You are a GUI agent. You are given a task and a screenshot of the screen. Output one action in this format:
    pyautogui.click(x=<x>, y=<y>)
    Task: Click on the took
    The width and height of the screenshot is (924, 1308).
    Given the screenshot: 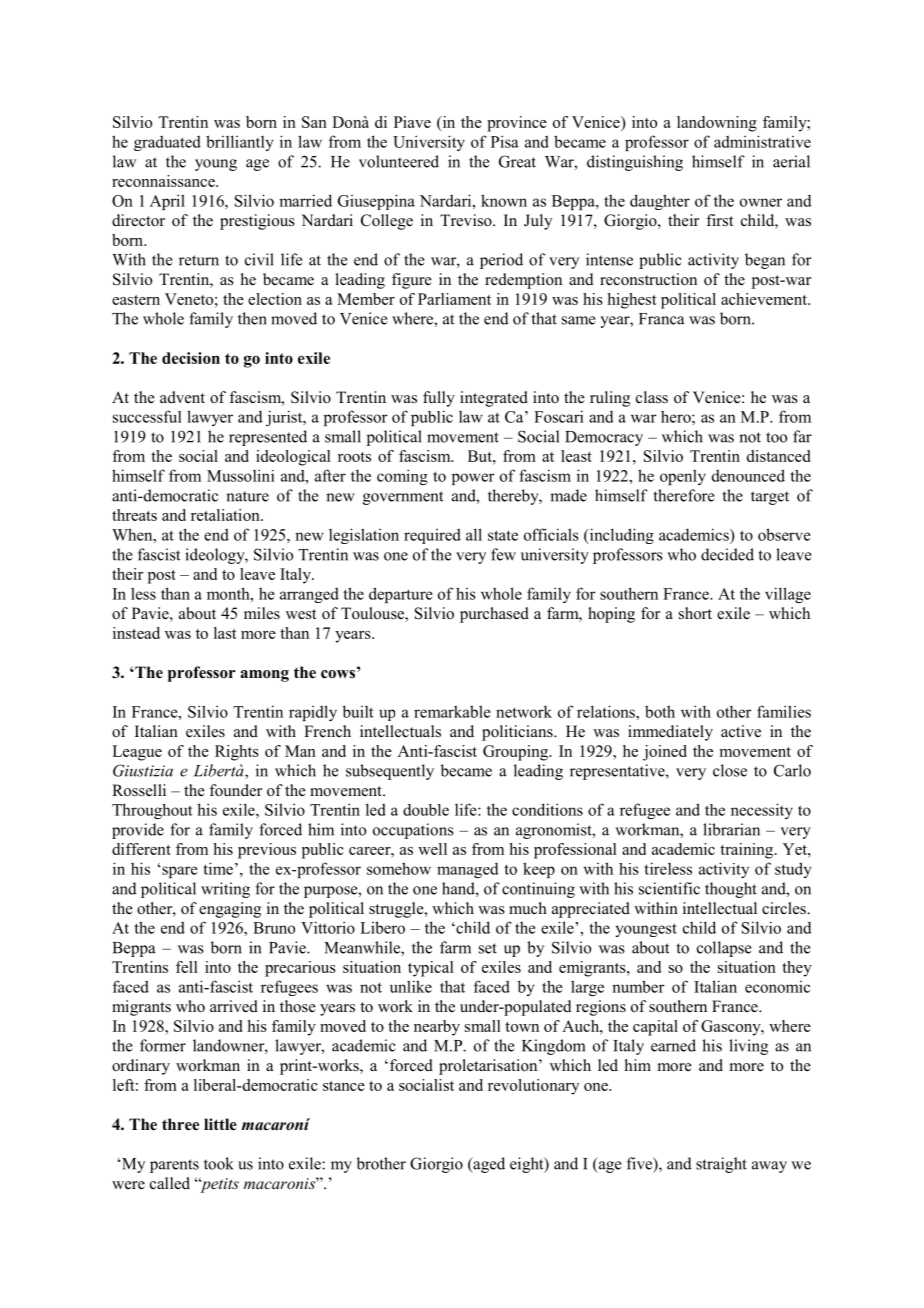 What is the action you would take?
    pyautogui.click(x=219, y=1163)
